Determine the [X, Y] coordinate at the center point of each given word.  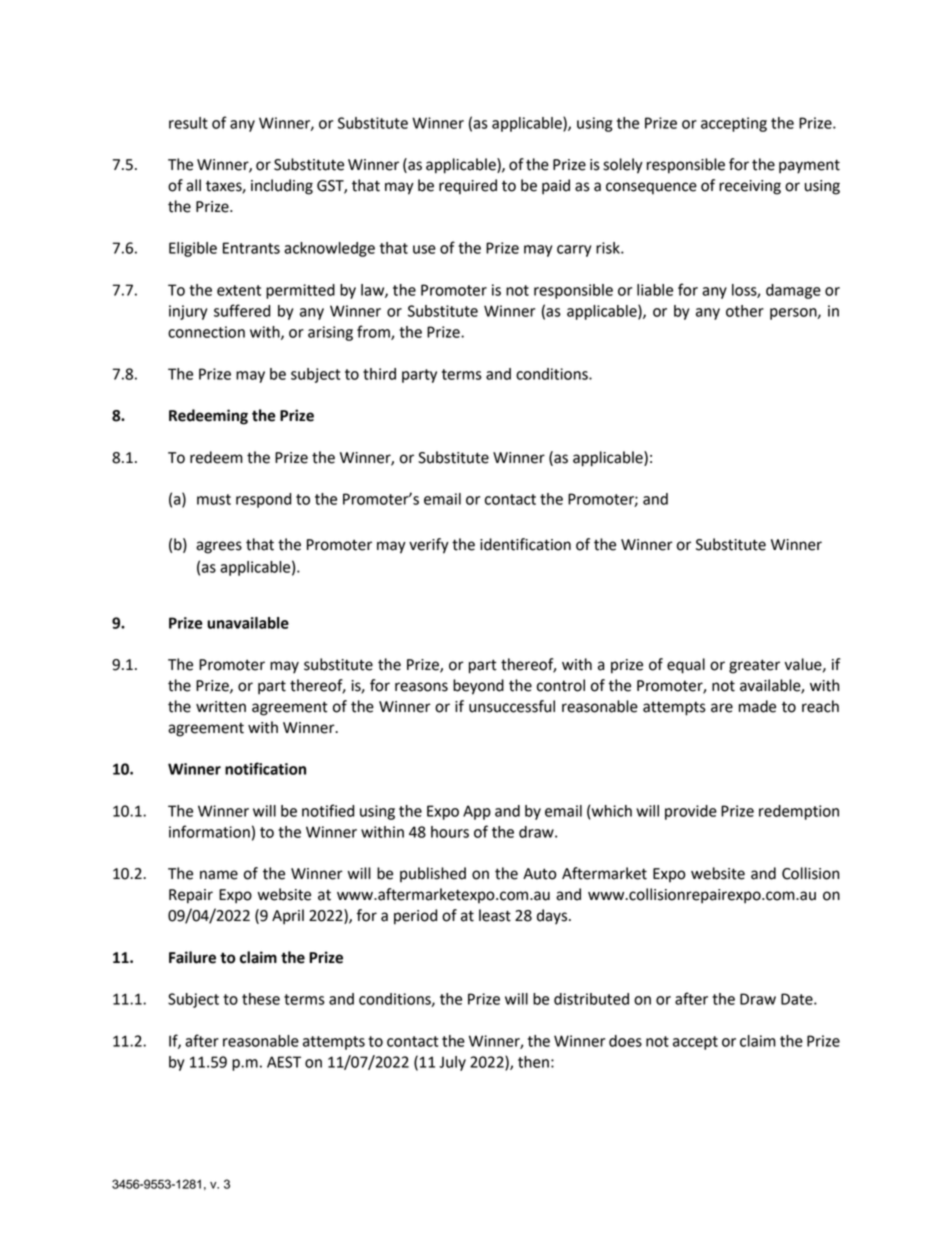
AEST [284, 1062]
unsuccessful [512, 706]
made [757, 706]
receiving [750, 187]
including [282, 187]
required [468, 187]
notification [265, 768]
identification [525, 544]
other [745, 311]
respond [263, 500]
